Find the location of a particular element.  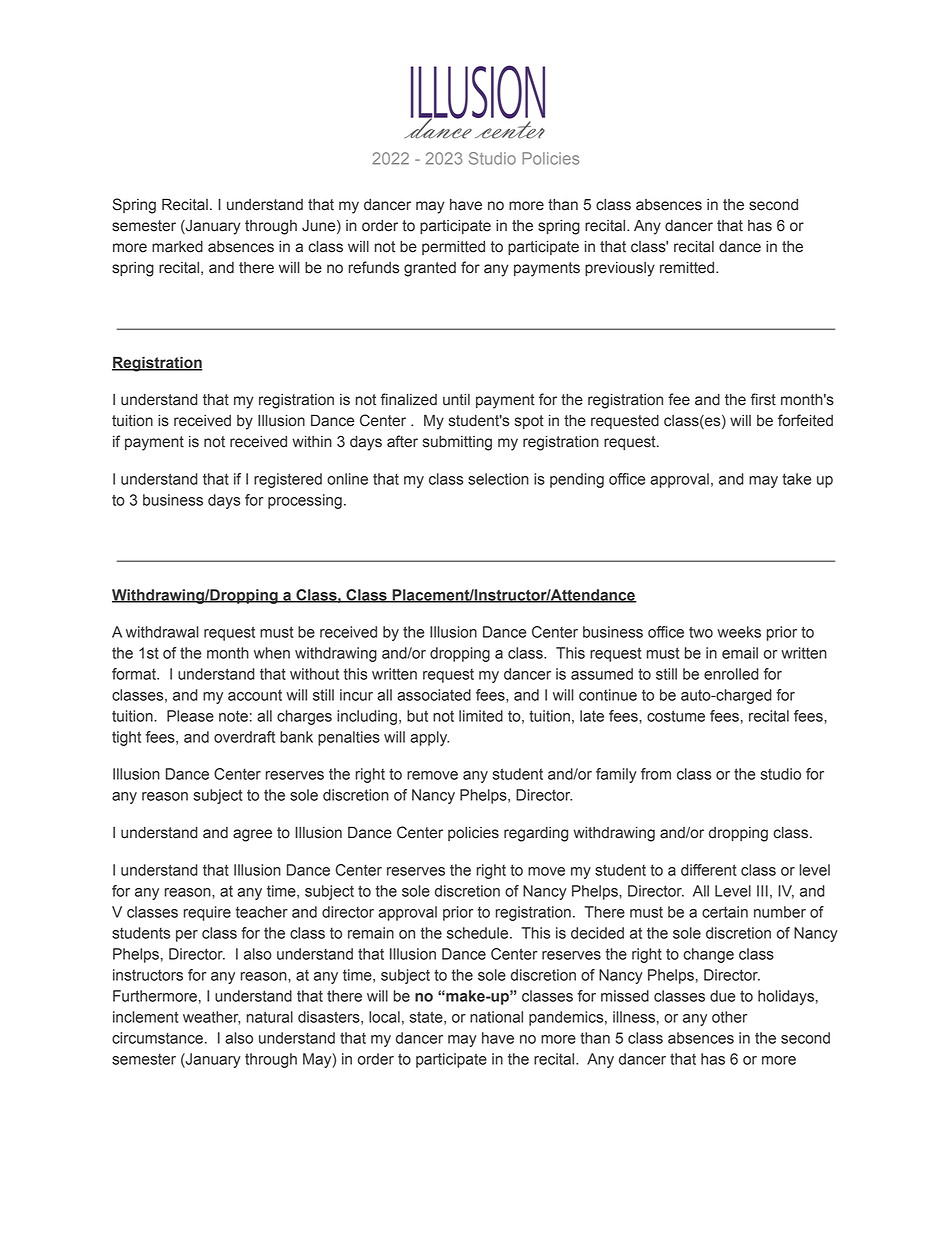

overdraft is located at coordinates (244, 737).
